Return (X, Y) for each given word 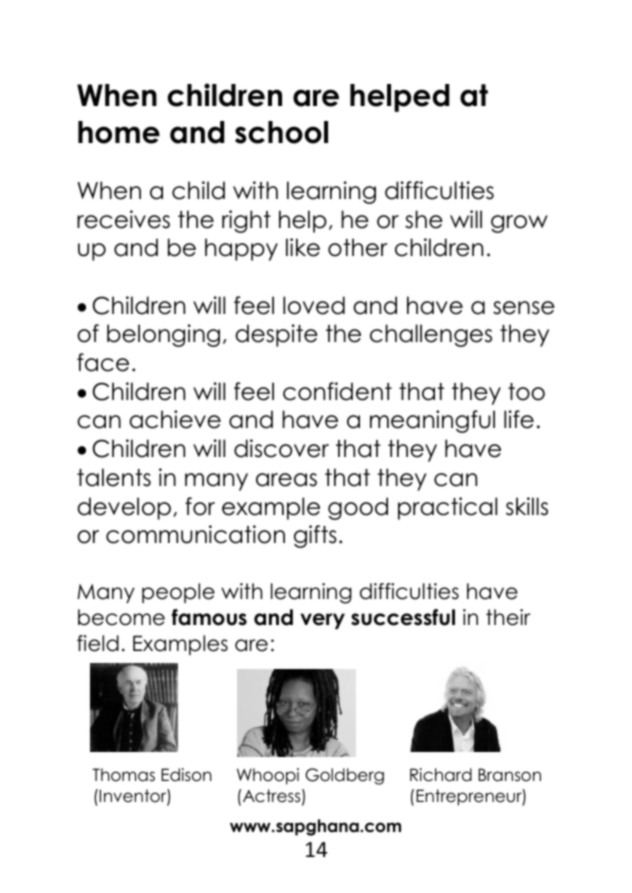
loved (314, 305)
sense (524, 308)
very (322, 621)
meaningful (432, 421)
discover (281, 448)
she (424, 219)
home (119, 132)
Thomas (123, 775)
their (508, 617)
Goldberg (344, 776)
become (121, 617)
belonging (163, 335)
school (281, 132)
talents (114, 477)
